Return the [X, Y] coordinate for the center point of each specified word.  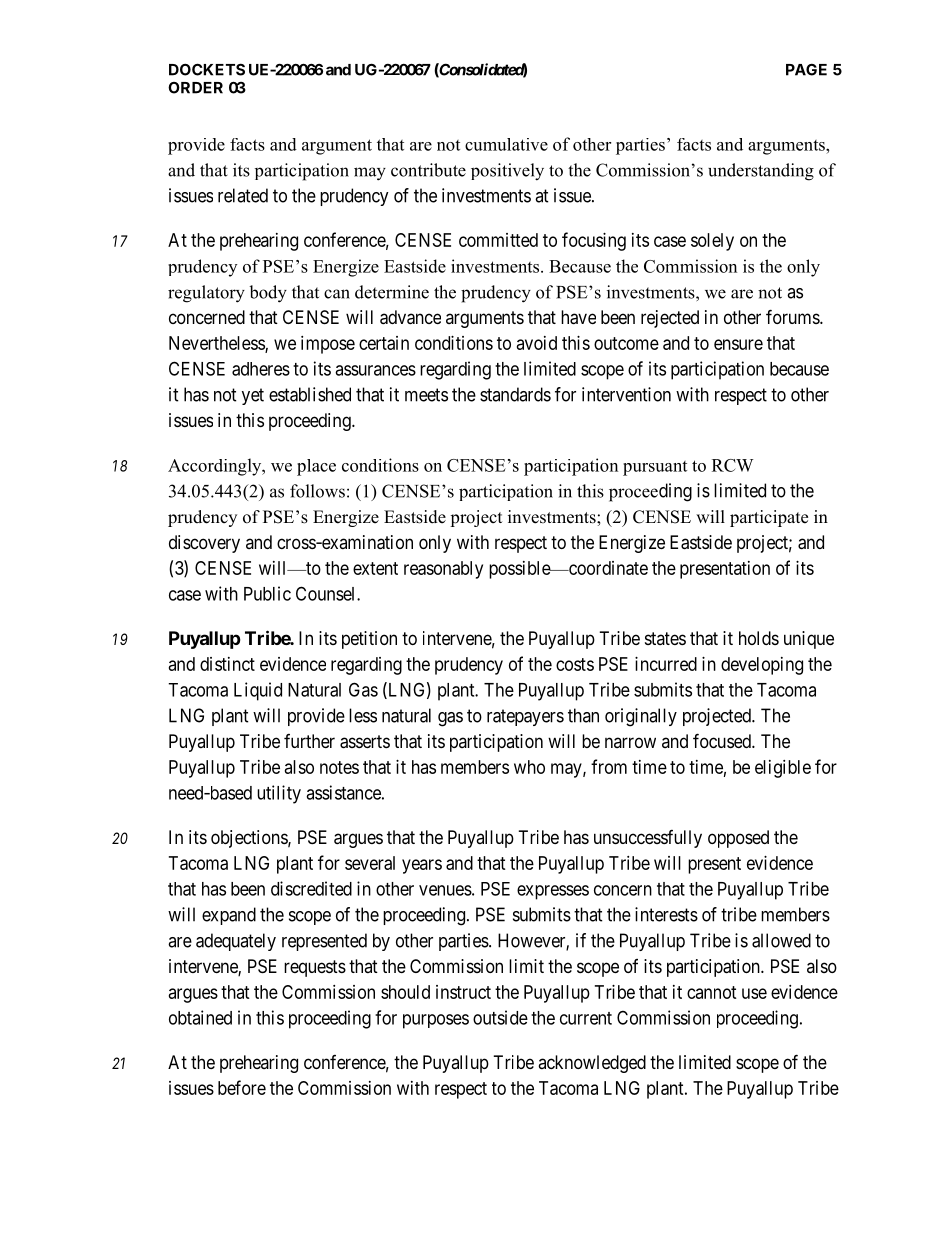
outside [500, 1017]
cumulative [506, 144]
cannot [712, 992]
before [242, 1087]
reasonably [443, 570]
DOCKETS [207, 69]
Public [267, 593]
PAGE [806, 70]
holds [759, 638]
